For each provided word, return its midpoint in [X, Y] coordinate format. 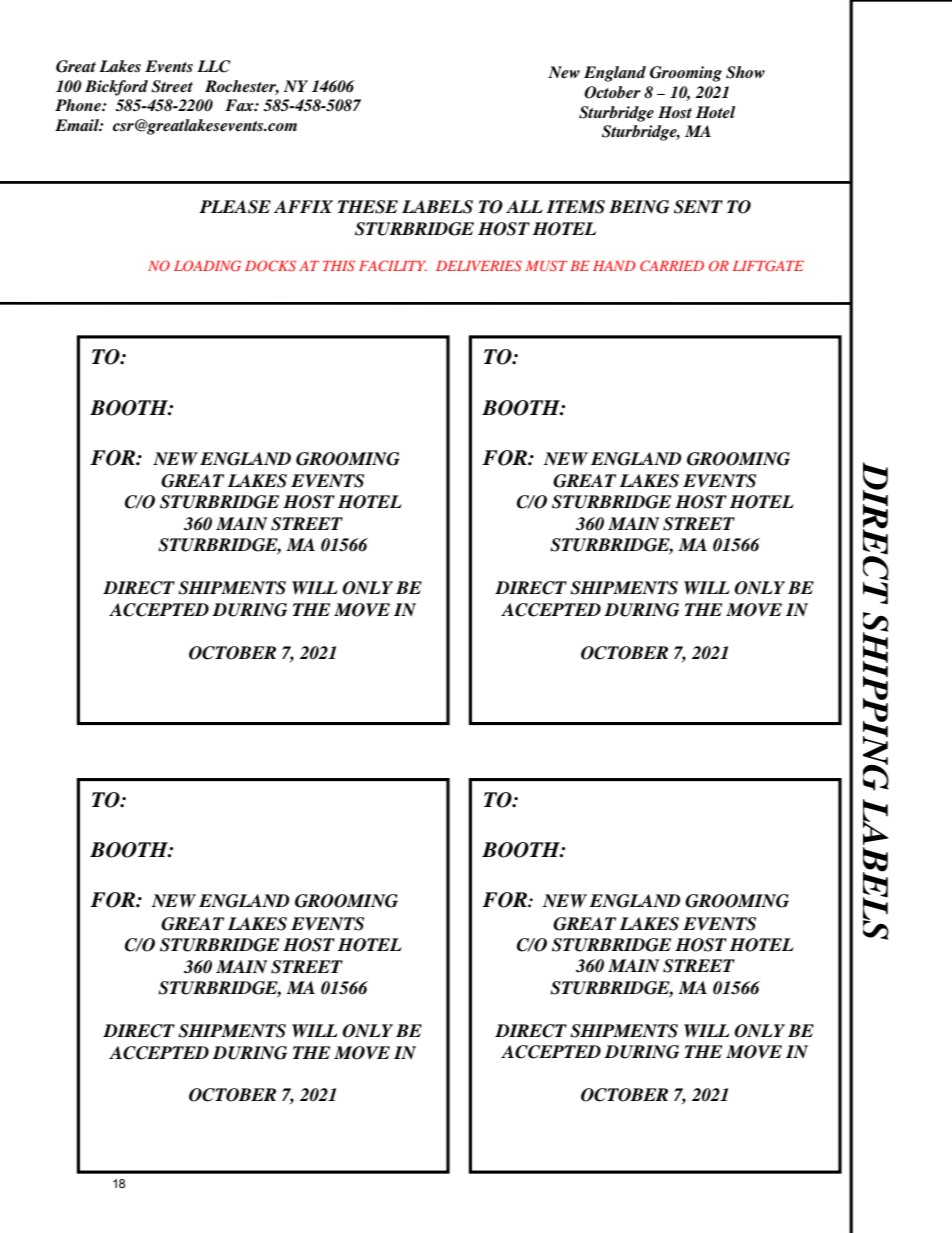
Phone [79, 105]
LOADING [207, 265]
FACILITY [393, 265]
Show [745, 72]
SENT [698, 207]
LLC [213, 66]
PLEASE [235, 207]
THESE [368, 207]
